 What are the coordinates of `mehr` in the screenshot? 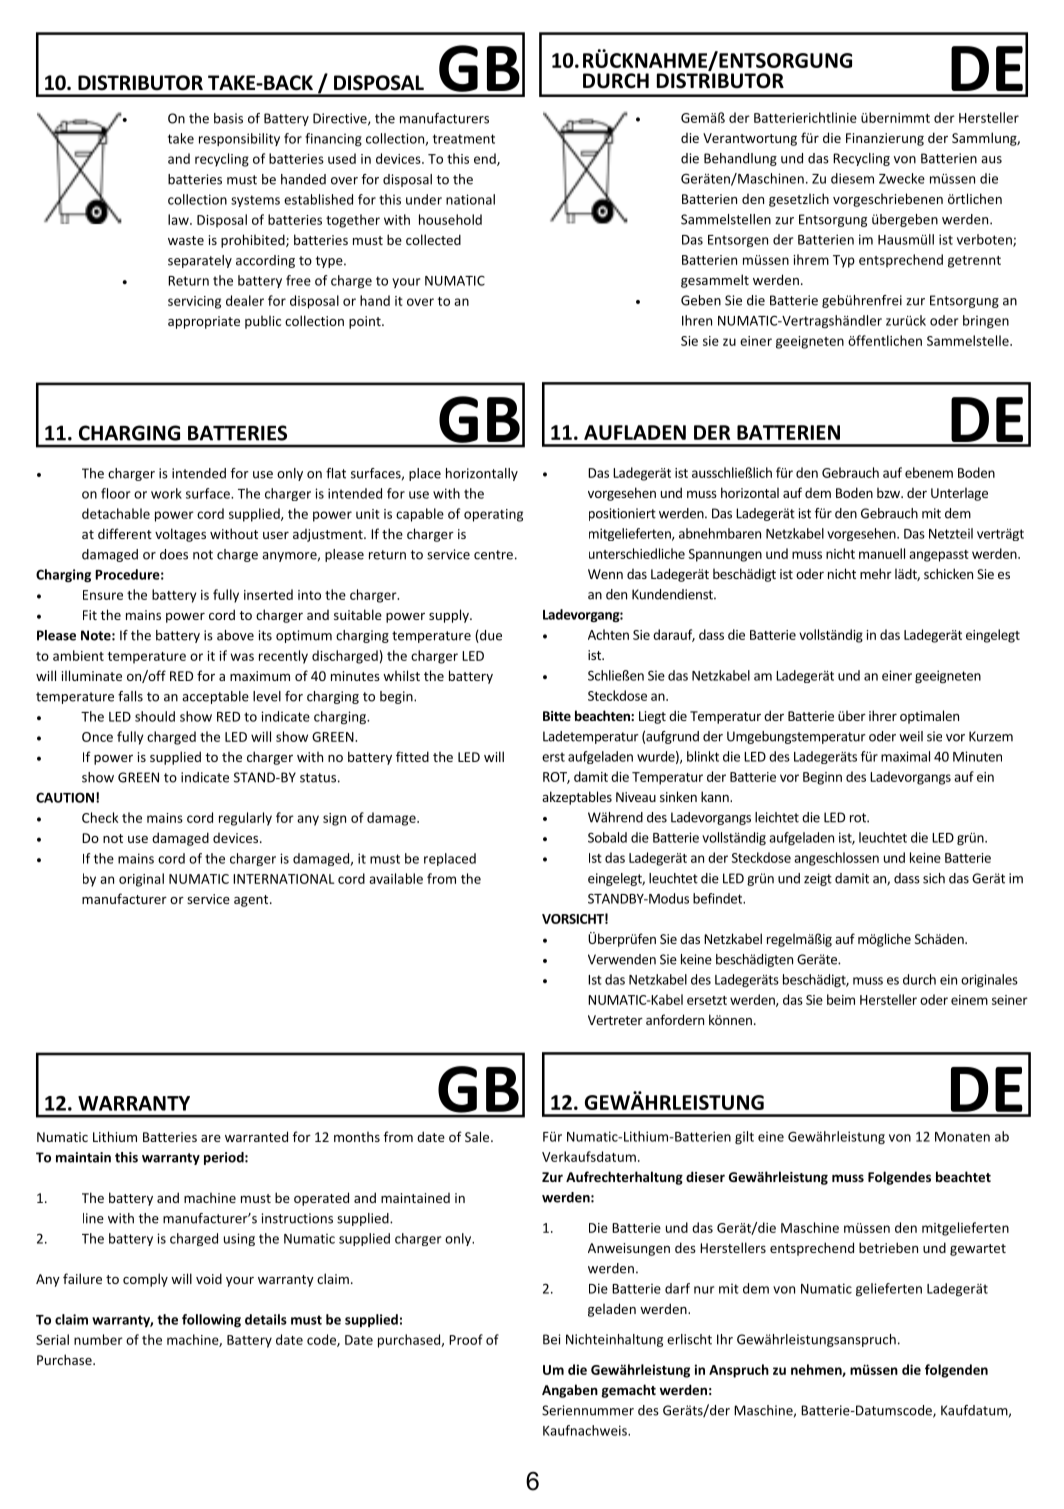 It's located at (876, 573).
